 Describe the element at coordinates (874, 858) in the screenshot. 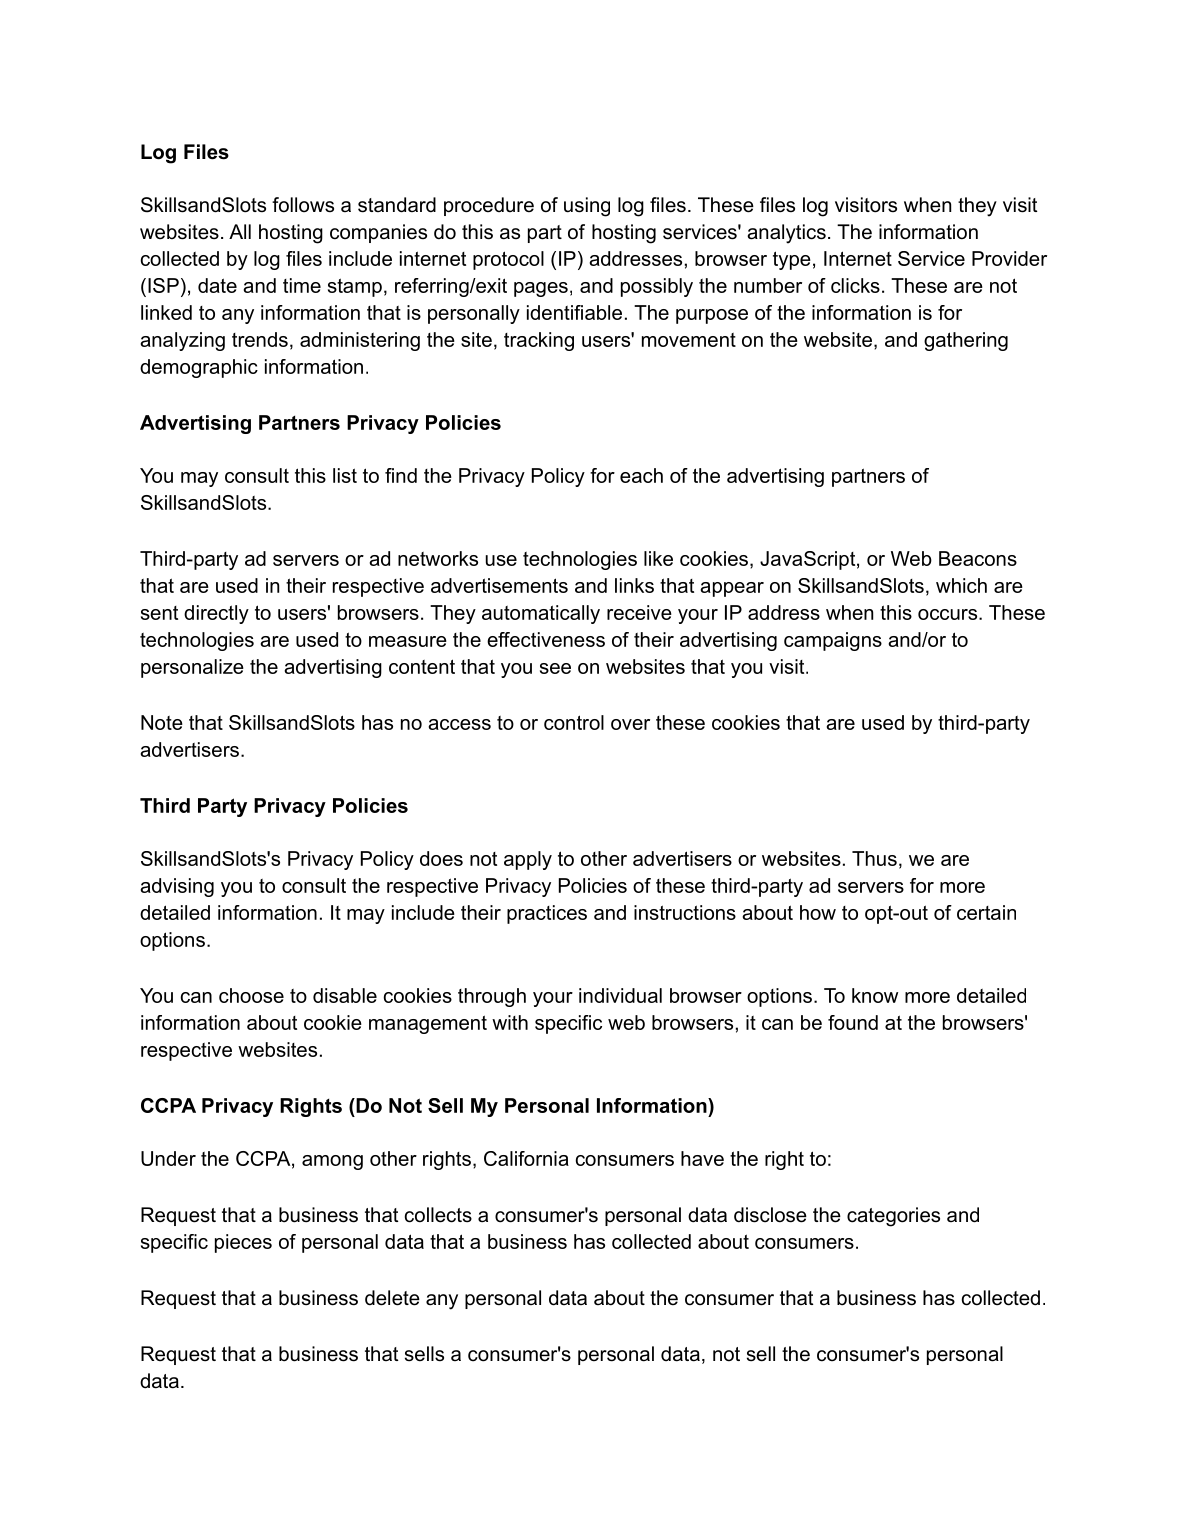

I see `Thus` at that location.
